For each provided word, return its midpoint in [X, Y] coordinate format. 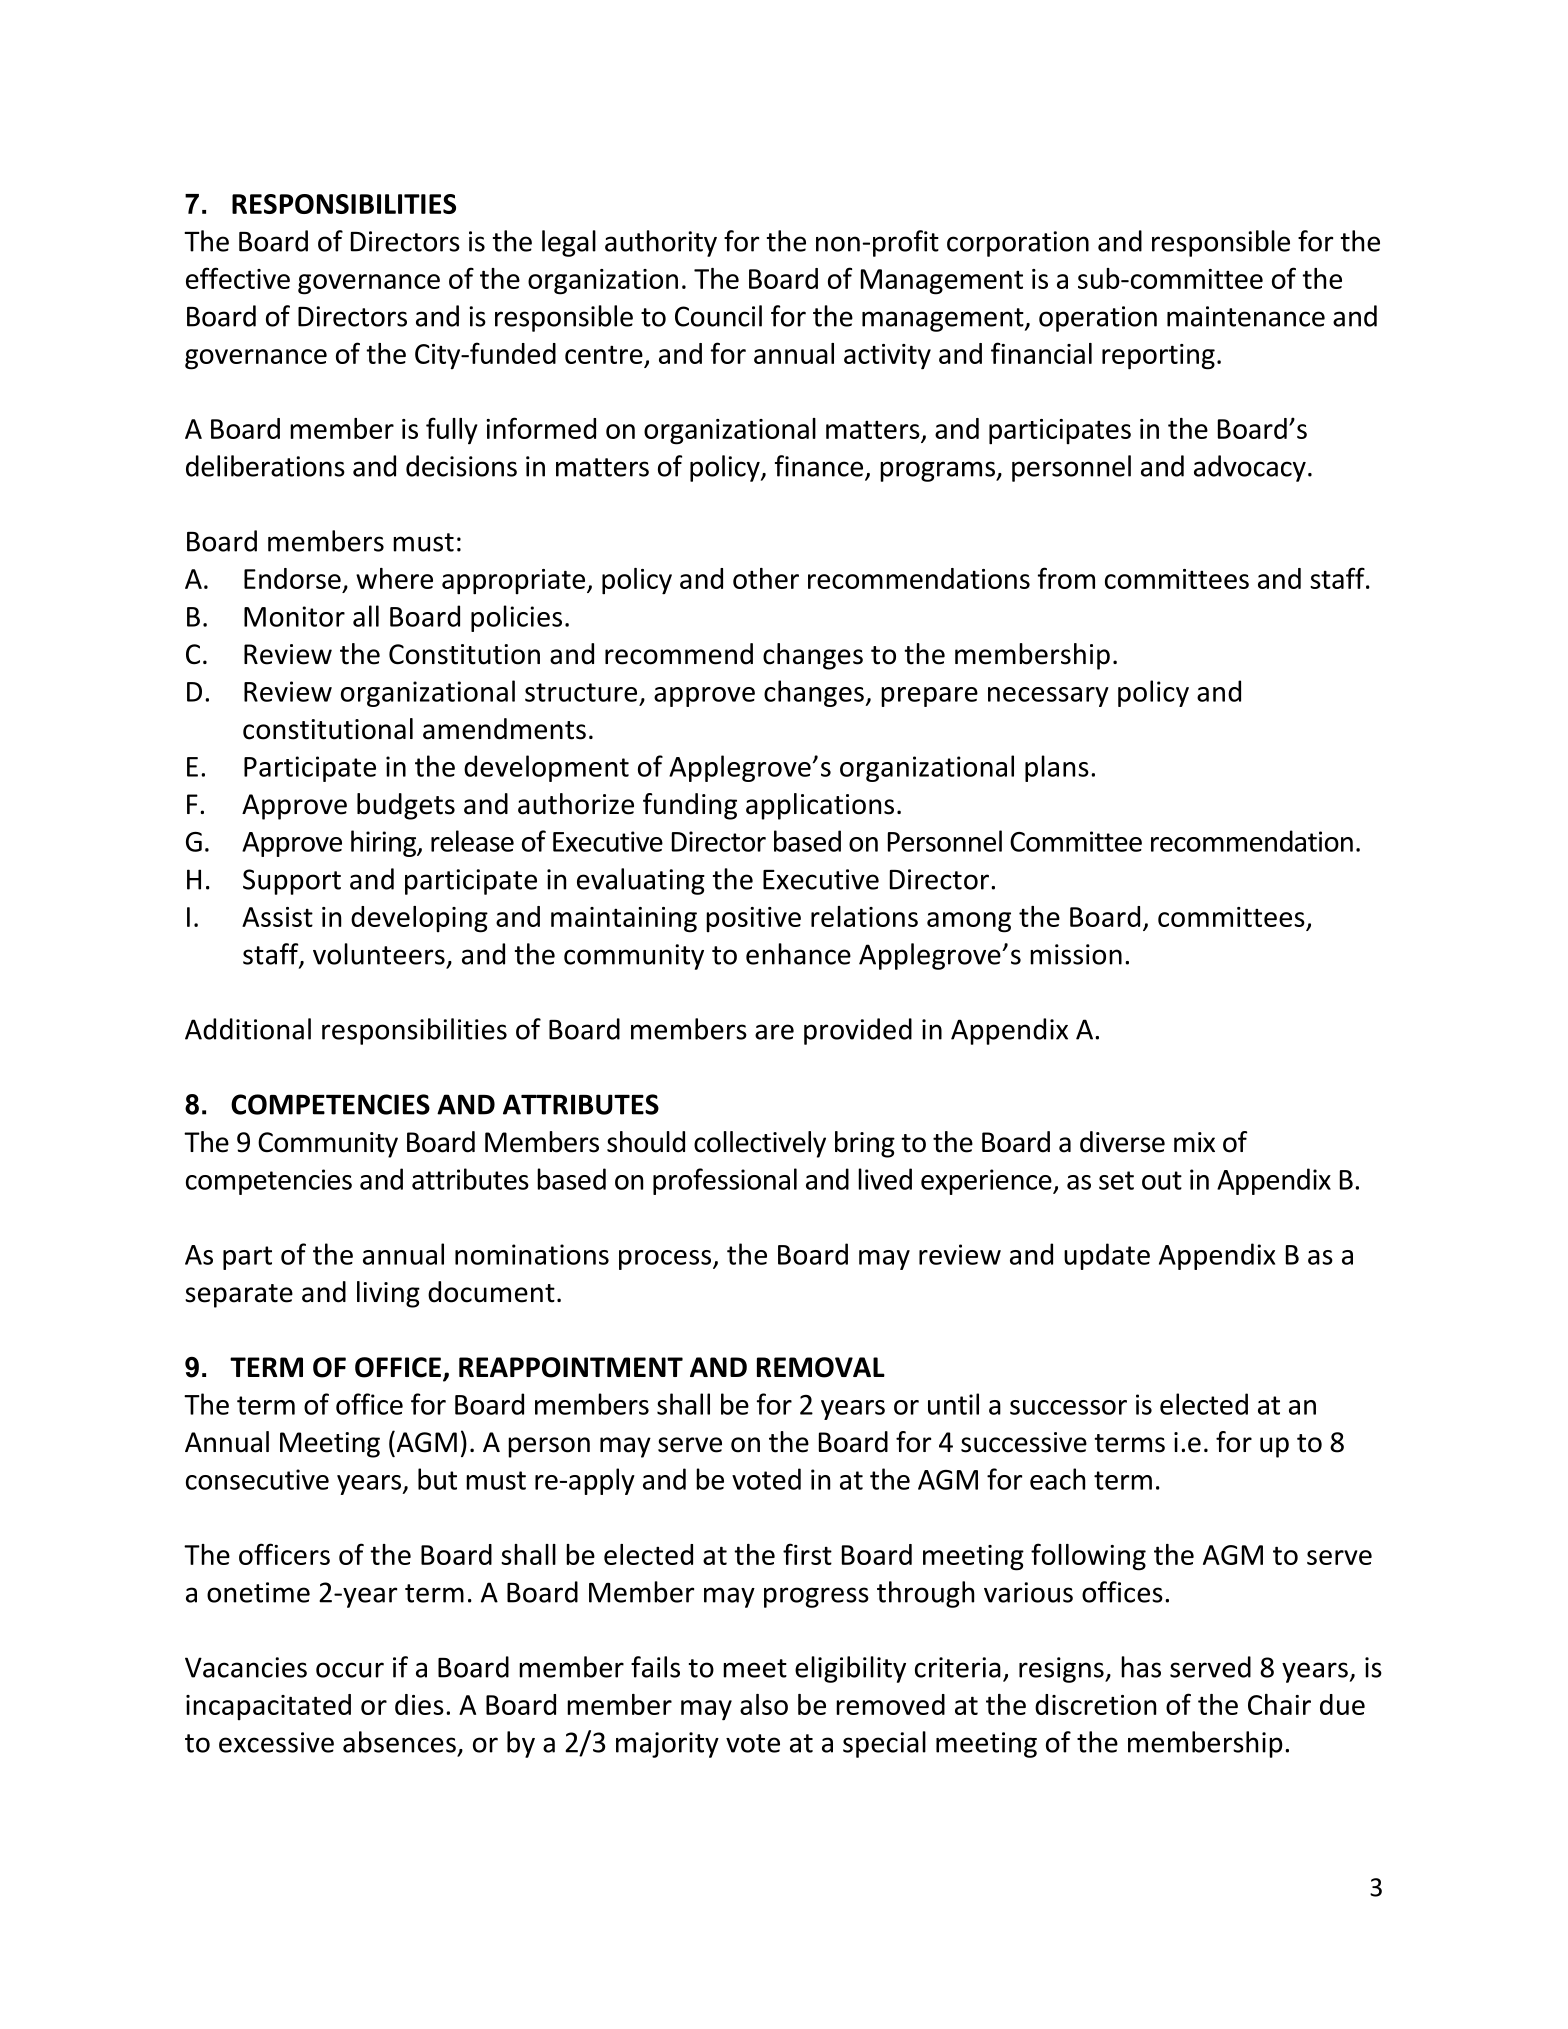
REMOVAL [821, 1367]
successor [1068, 1407]
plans [1057, 768]
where [394, 578]
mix [1194, 1142]
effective [238, 278]
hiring [385, 843]
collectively [760, 1144]
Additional [248, 1029]
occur [350, 1670]
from [1066, 578]
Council [718, 316]
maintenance [1246, 316]
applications [820, 806]
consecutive [257, 1479]
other [766, 578]
